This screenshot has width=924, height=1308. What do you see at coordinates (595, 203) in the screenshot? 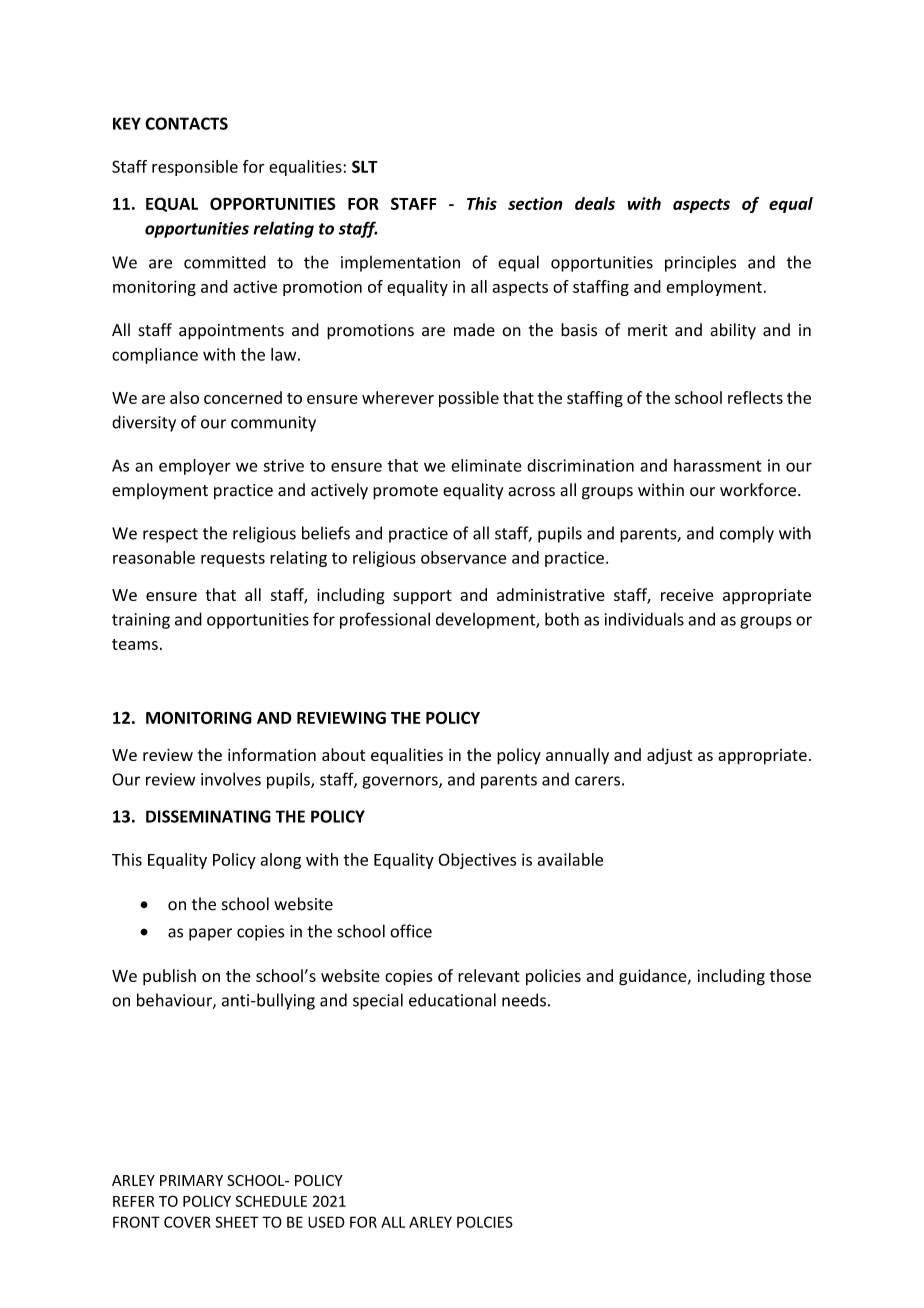
I see `deals` at bounding box center [595, 203].
